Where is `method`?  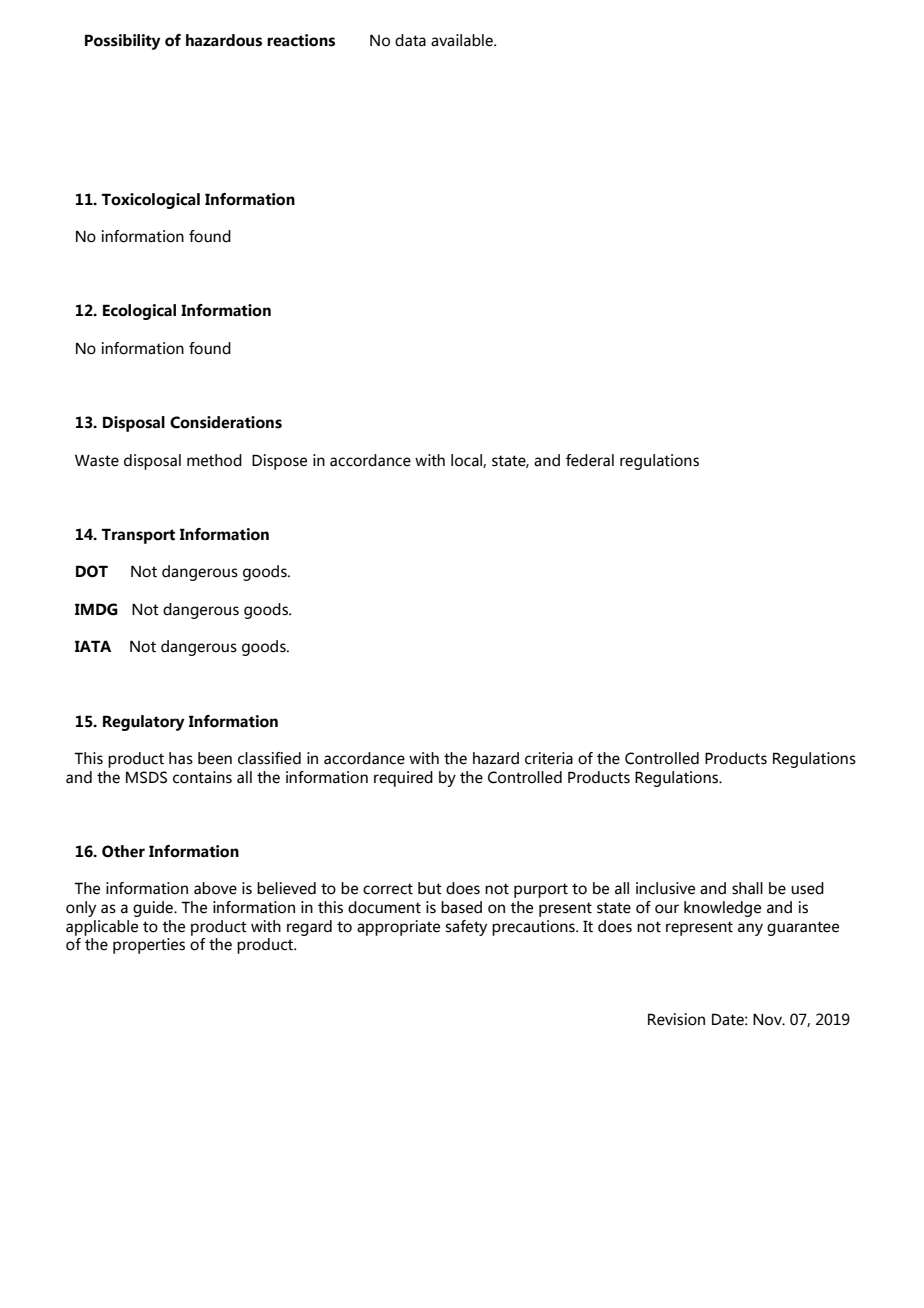
method is located at coordinates (214, 460).
